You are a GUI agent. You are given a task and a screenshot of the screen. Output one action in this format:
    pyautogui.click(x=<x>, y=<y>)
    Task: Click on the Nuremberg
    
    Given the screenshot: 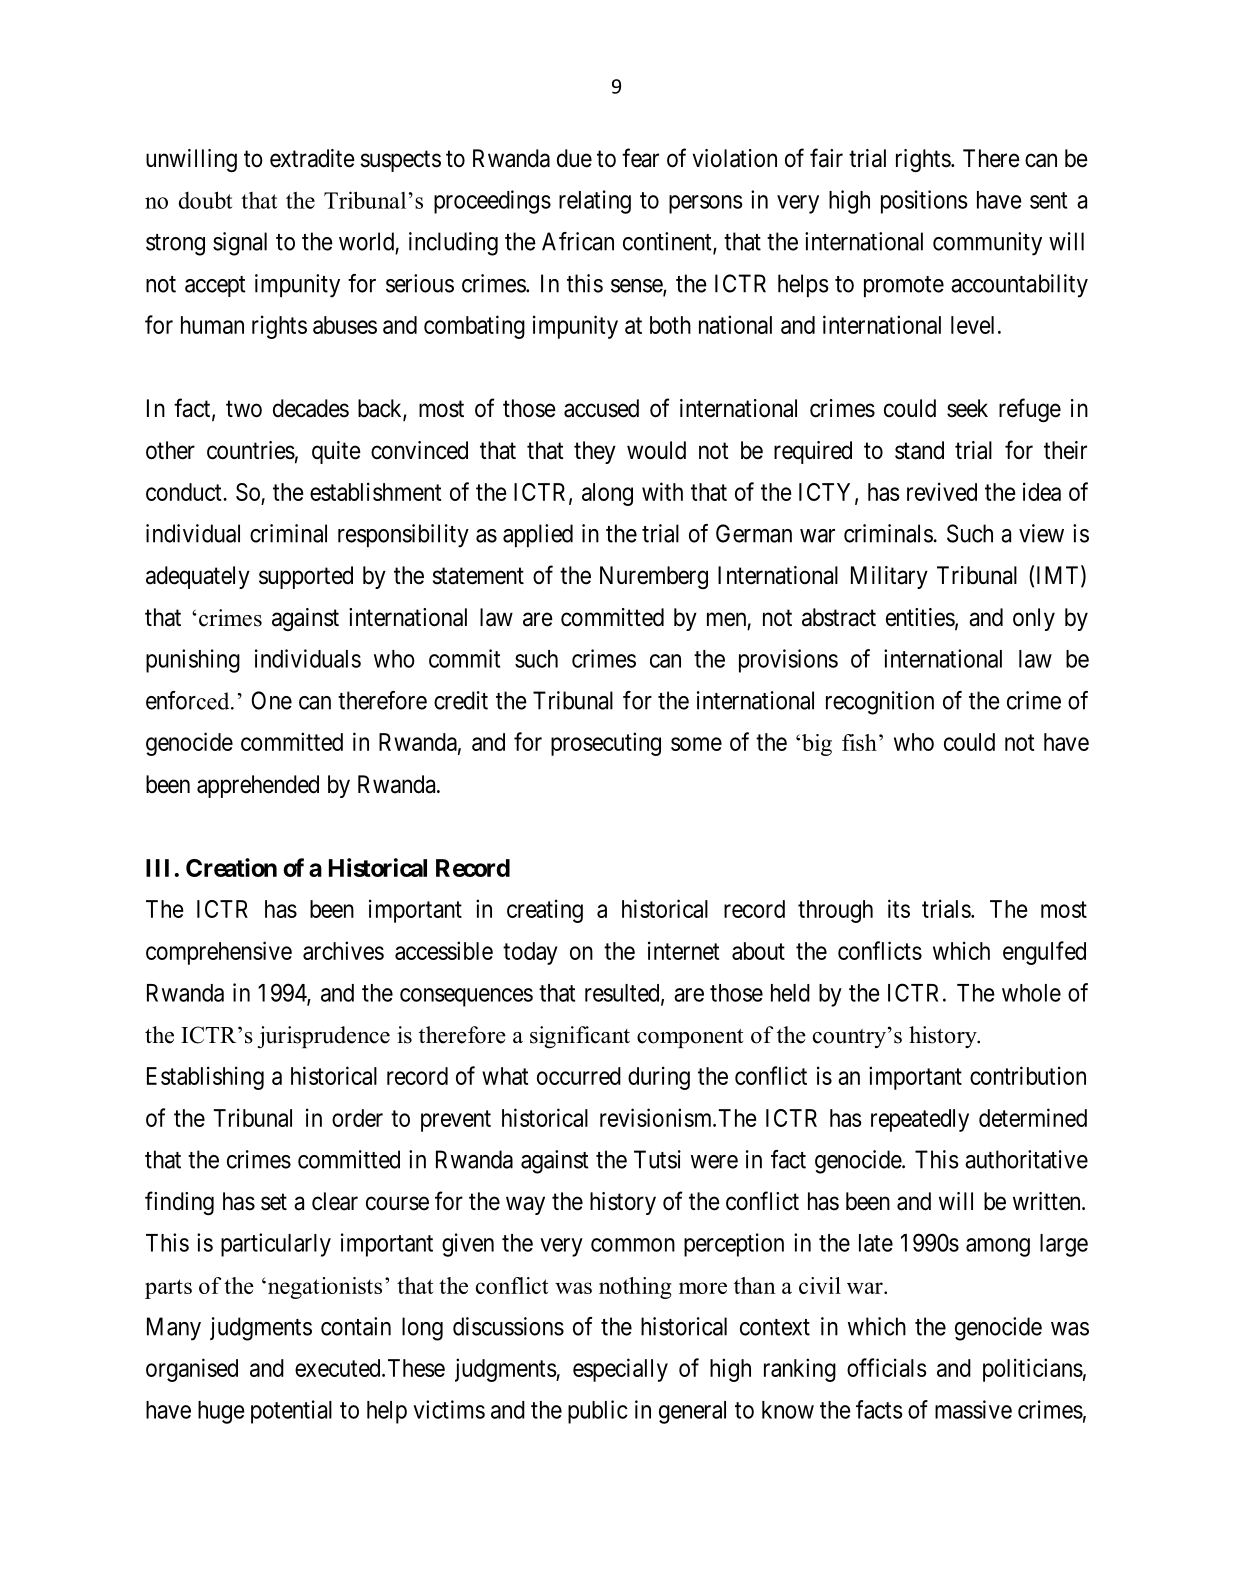 What is the action you would take?
    pyautogui.click(x=654, y=577)
